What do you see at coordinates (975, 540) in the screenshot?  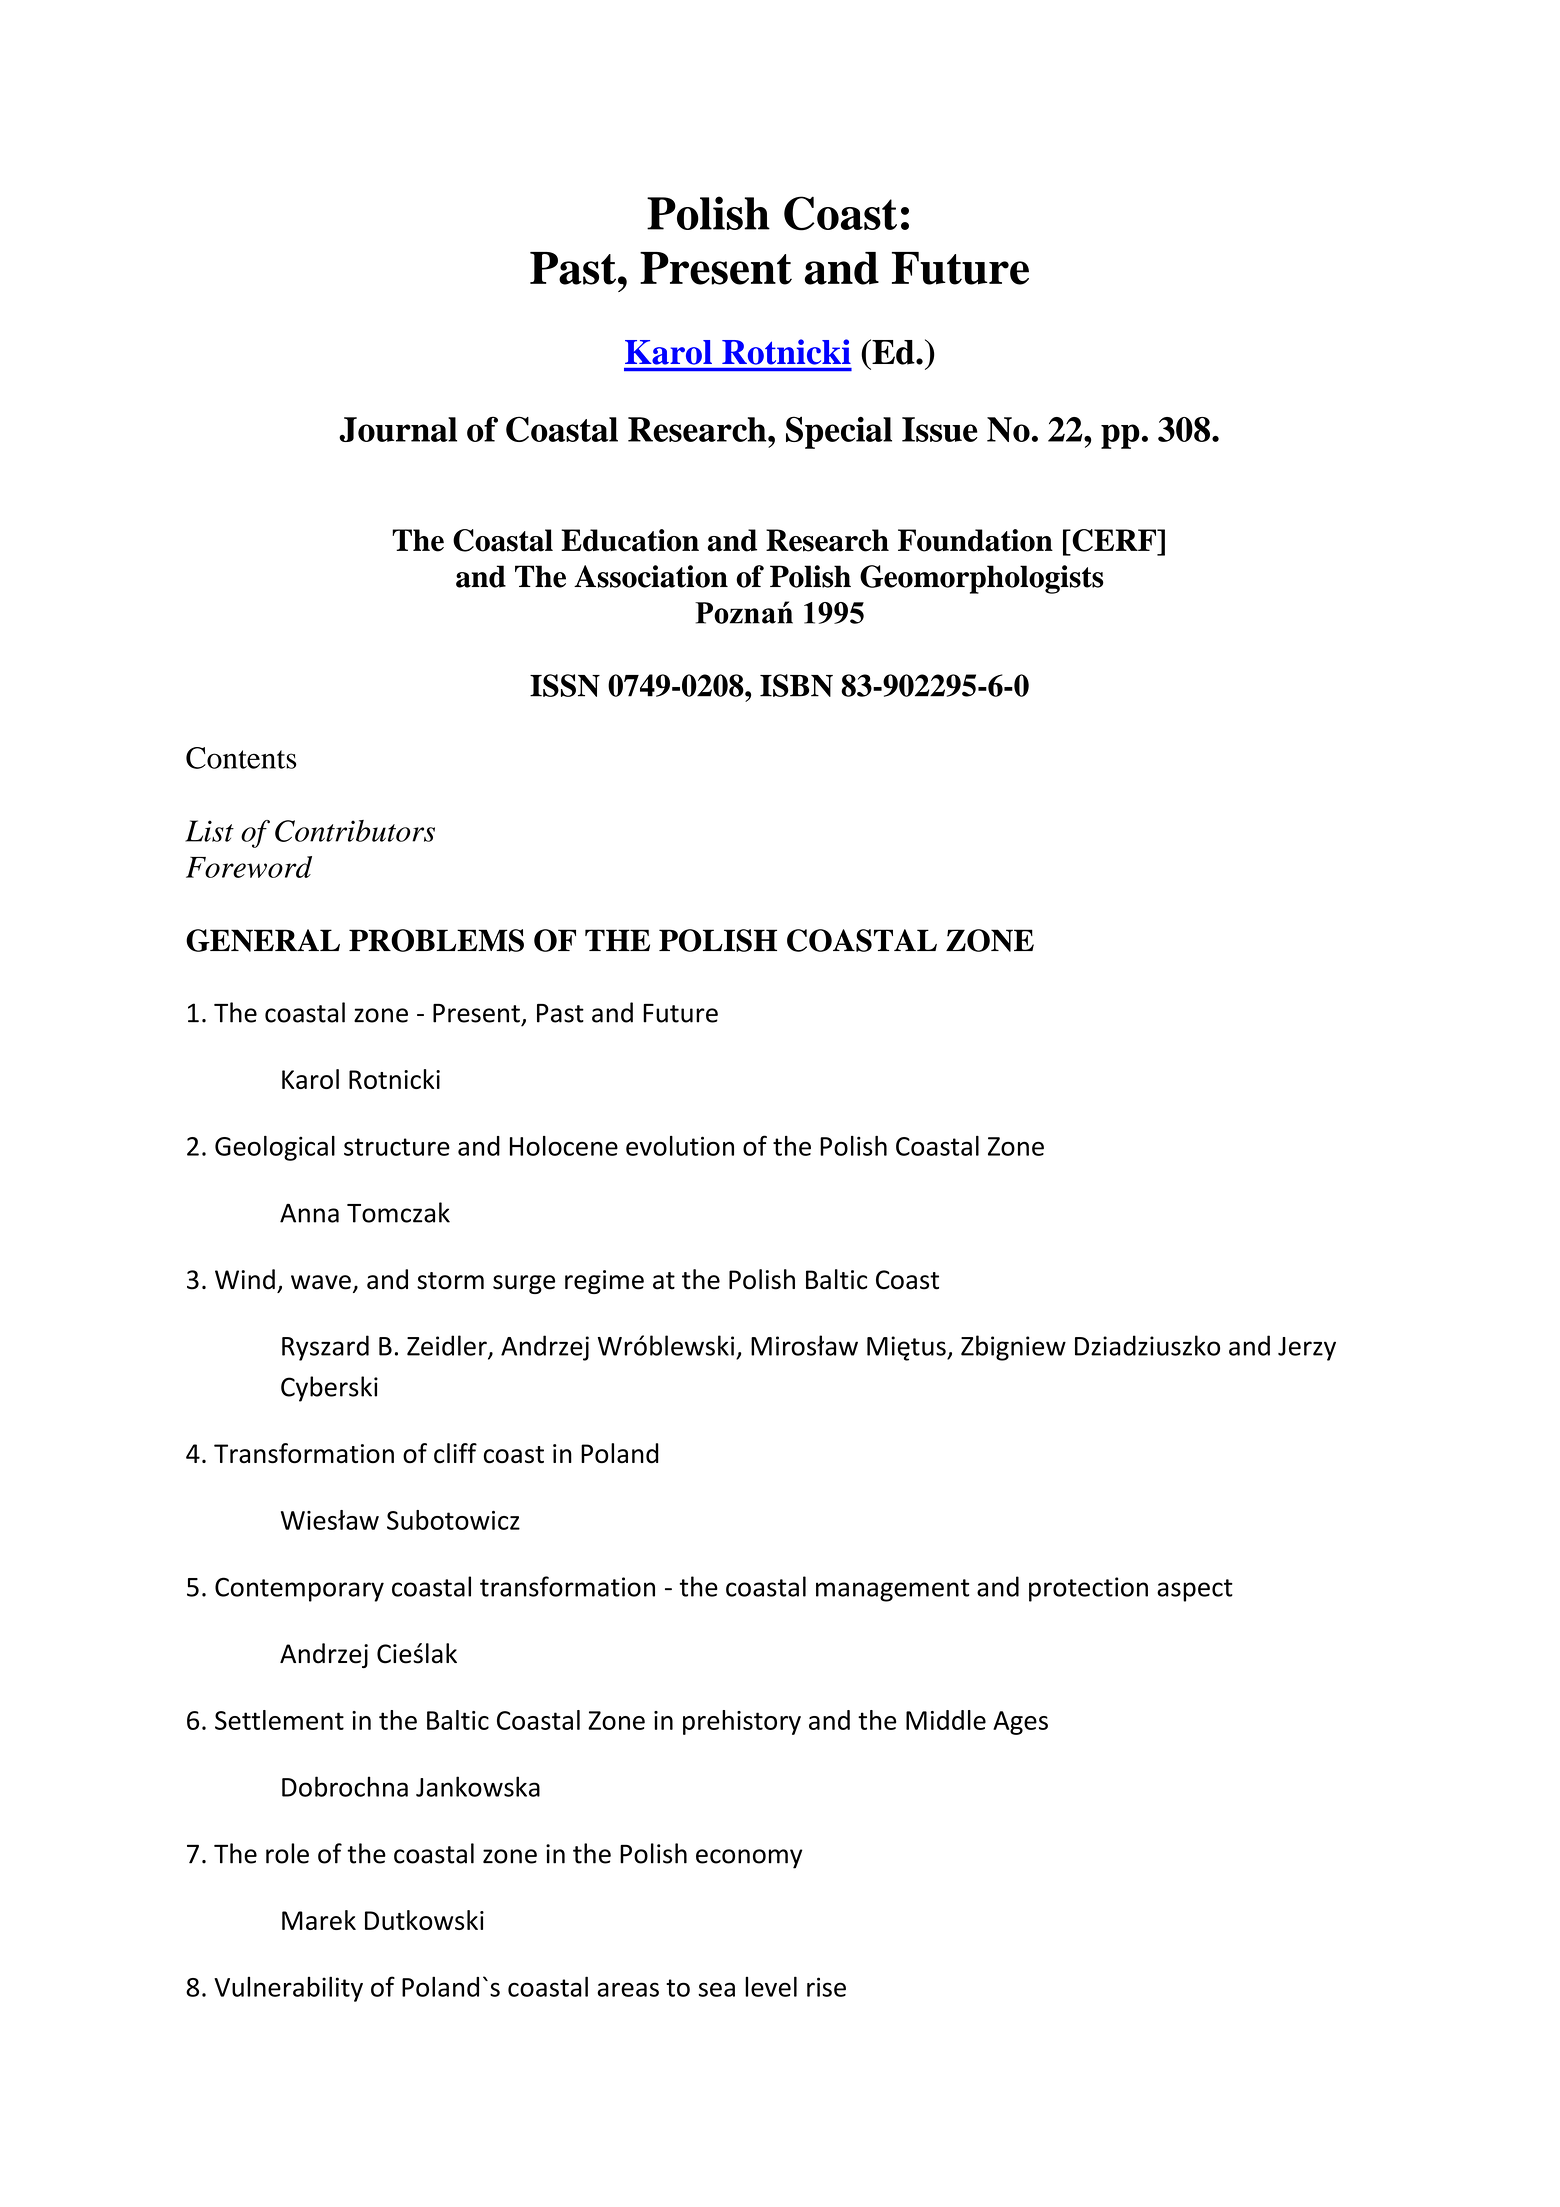 I see `Foundation` at bounding box center [975, 540].
